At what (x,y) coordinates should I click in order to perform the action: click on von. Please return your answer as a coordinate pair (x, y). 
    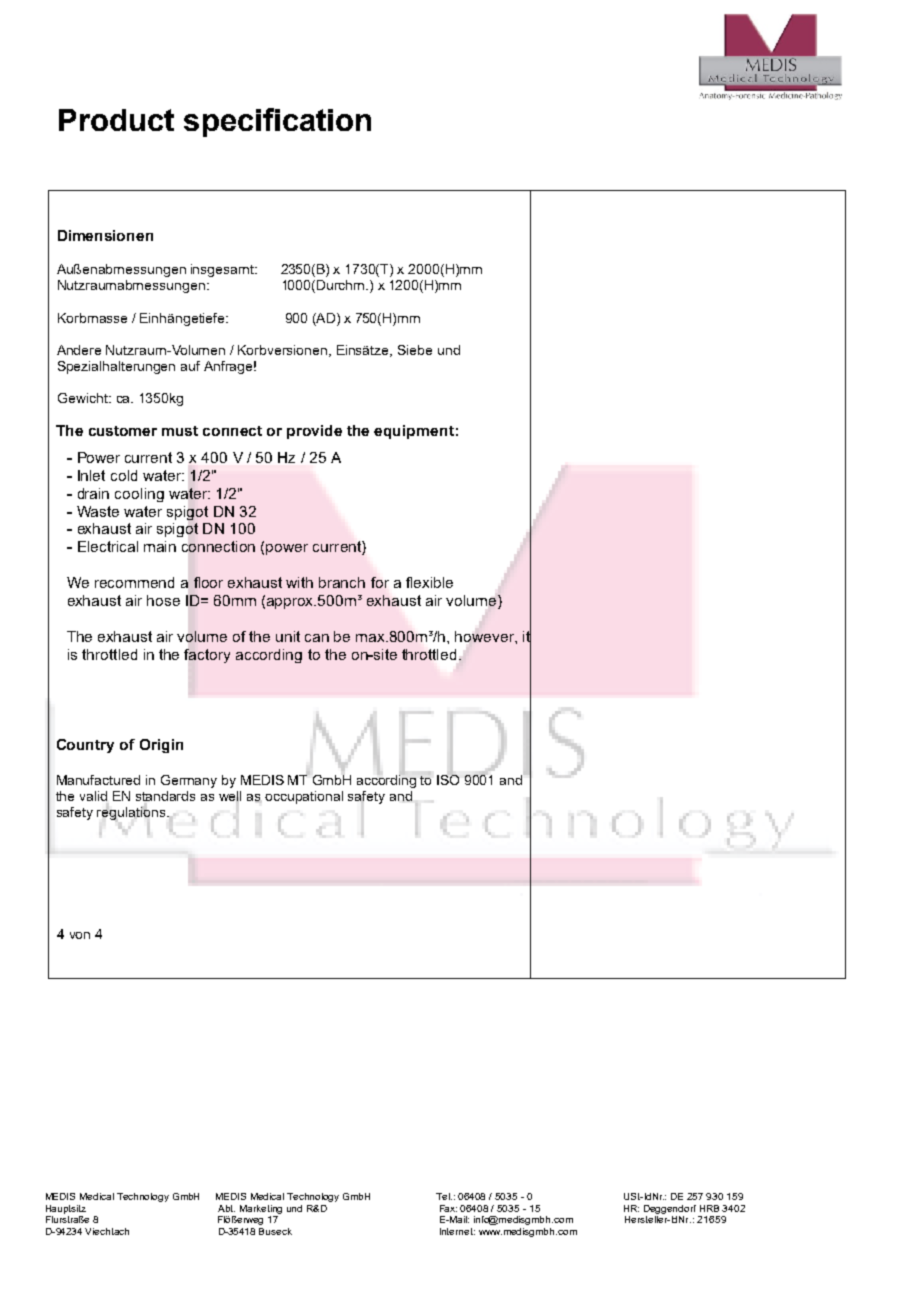
    Looking at the image, I should click on (80, 935).
